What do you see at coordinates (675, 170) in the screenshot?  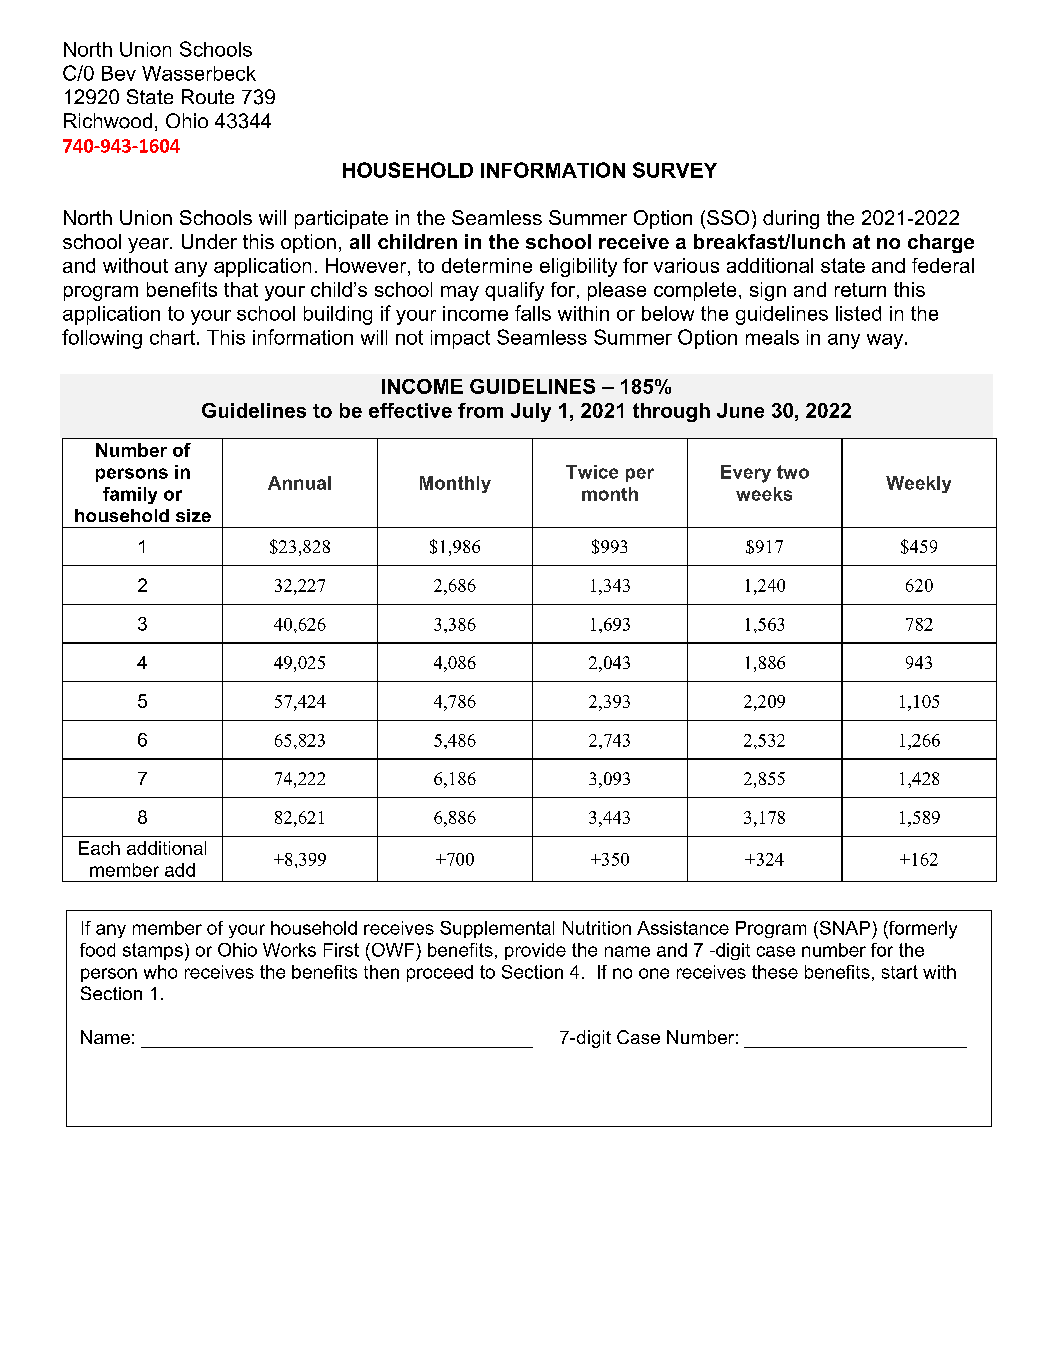 I see `SURVEY` at bounding box center [675, 170].
